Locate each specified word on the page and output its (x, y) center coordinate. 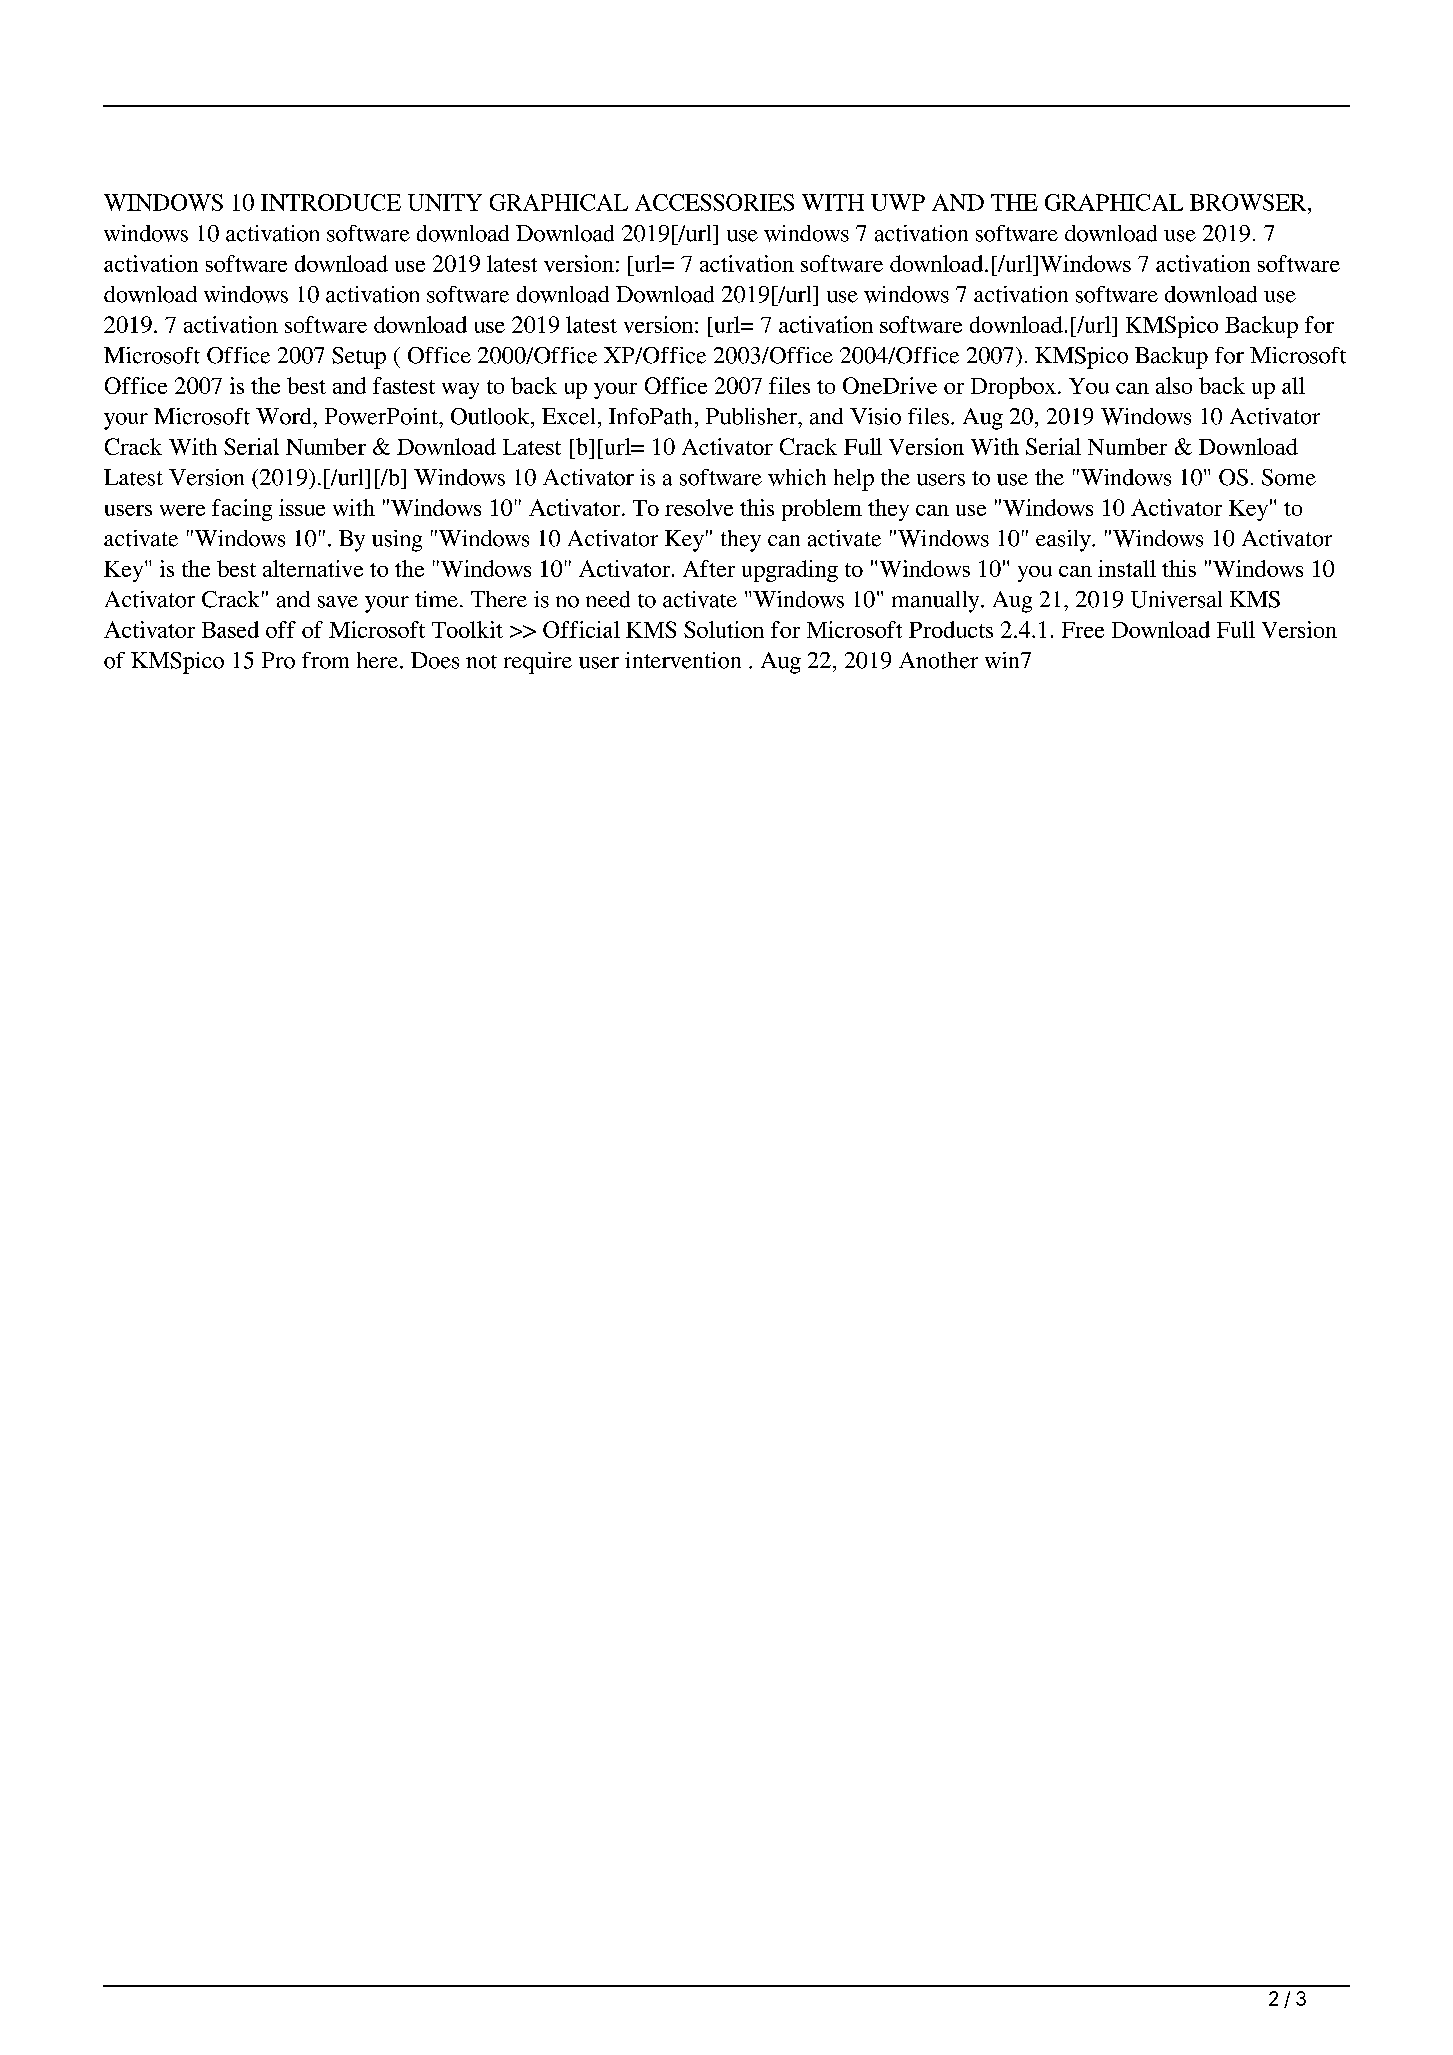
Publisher (752, 416)
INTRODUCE (331, 202)
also (1174, 385)
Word (285, 416)
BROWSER (1249, 202)
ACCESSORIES (714, 202)
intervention (683, 660)
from (325, 660)
